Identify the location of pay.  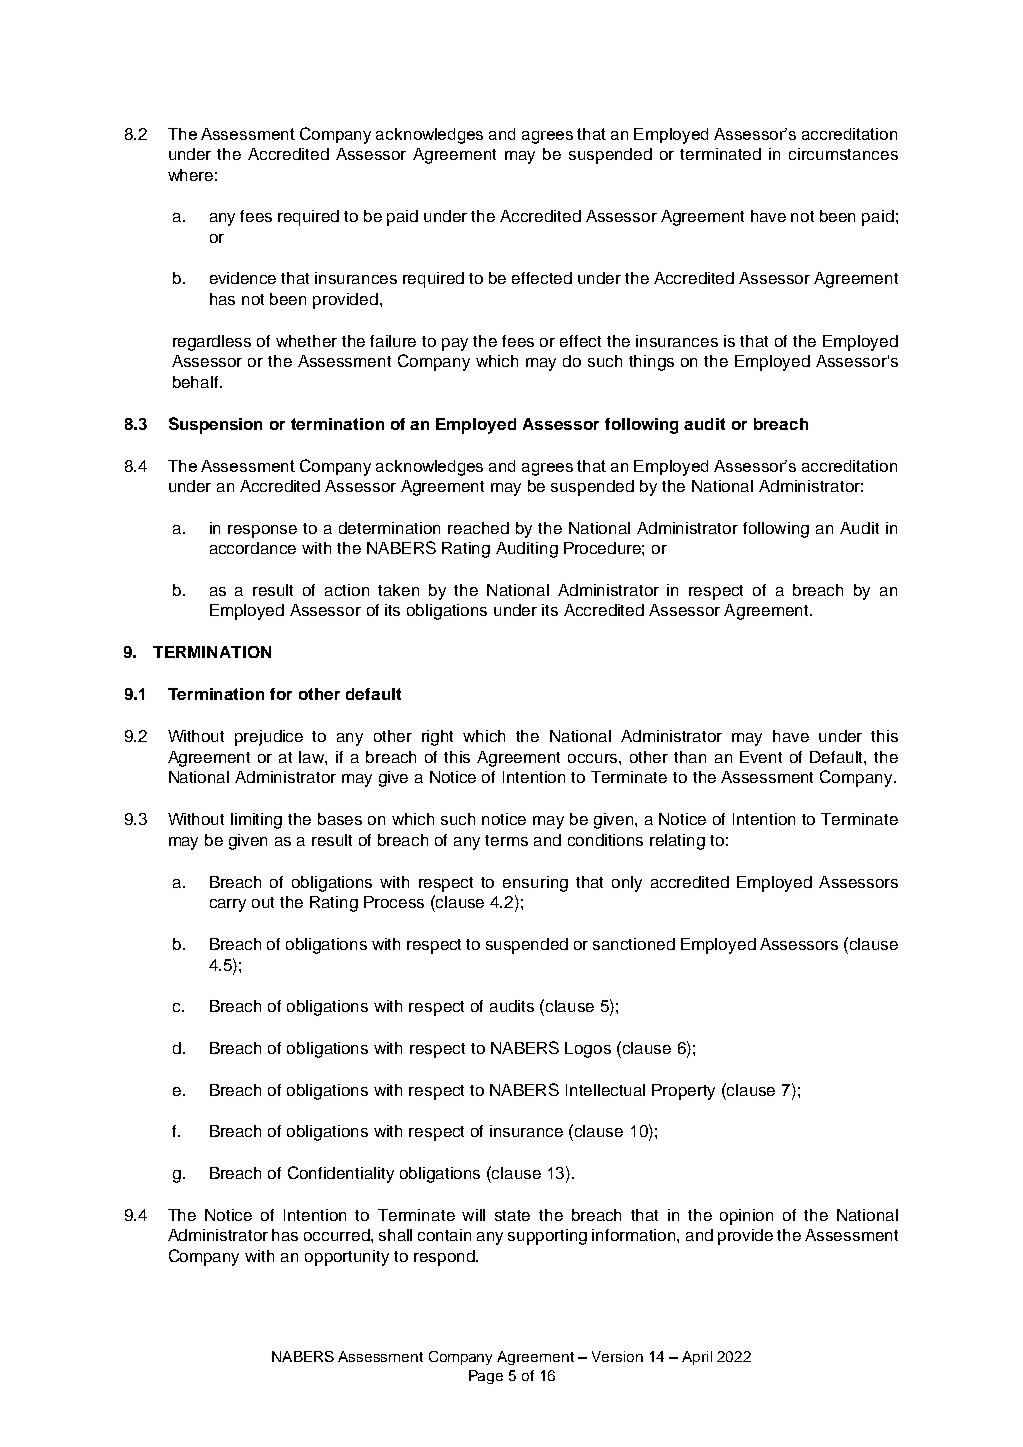
(455, 344).
